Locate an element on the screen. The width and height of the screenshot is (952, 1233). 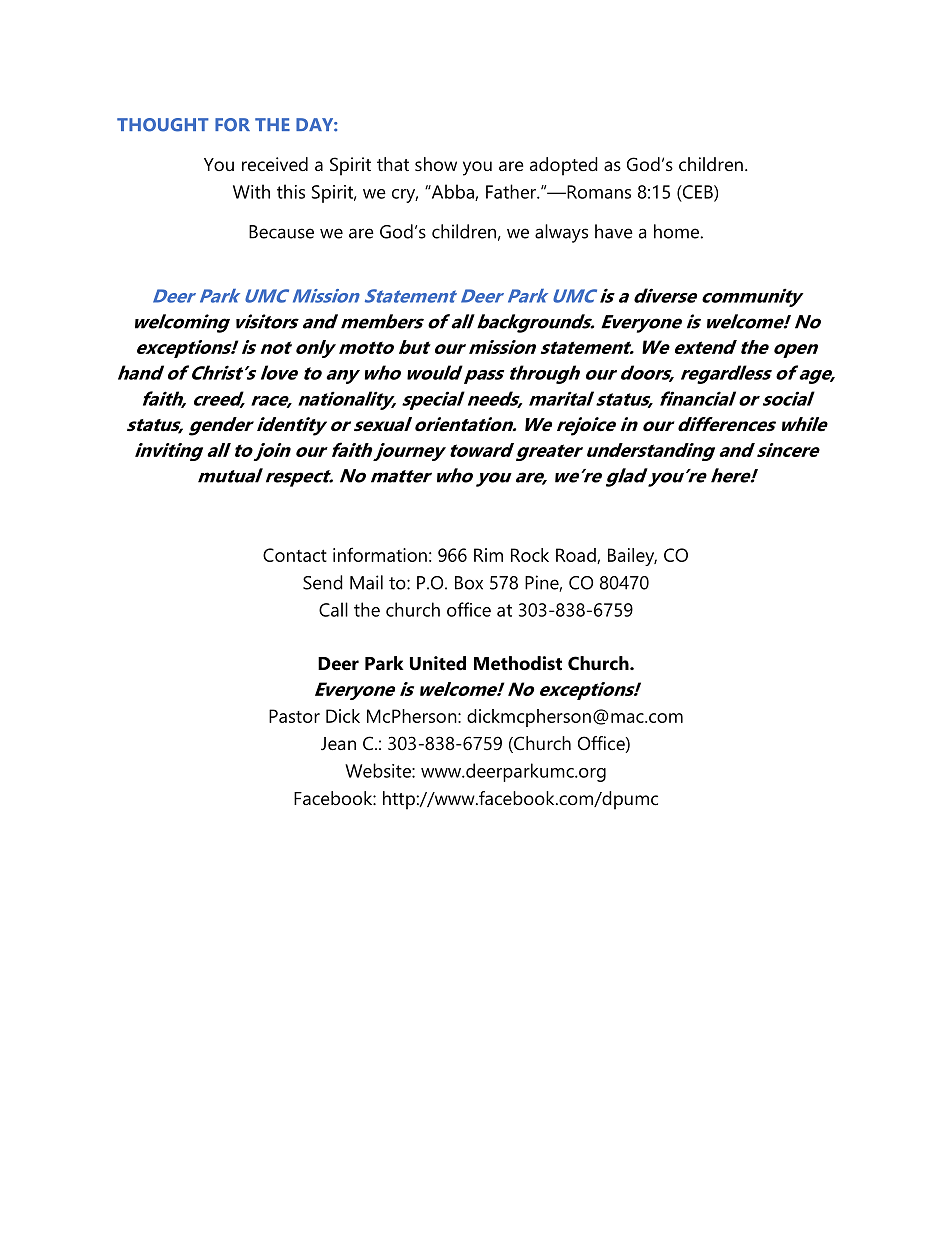
Jean is located at coordinates (338, 744).
